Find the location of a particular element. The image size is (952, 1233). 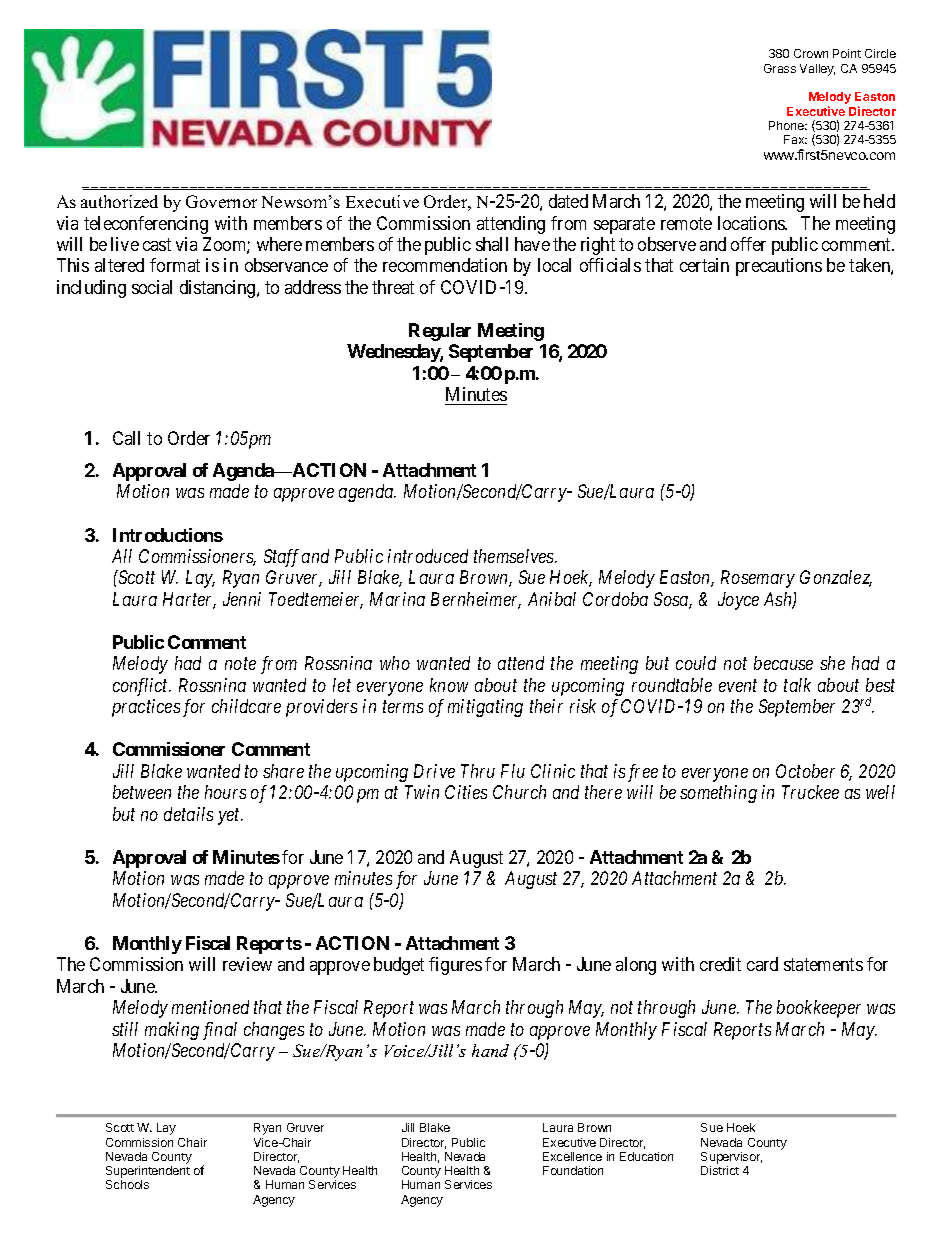

Regular is located at coordinates (440, 332).
